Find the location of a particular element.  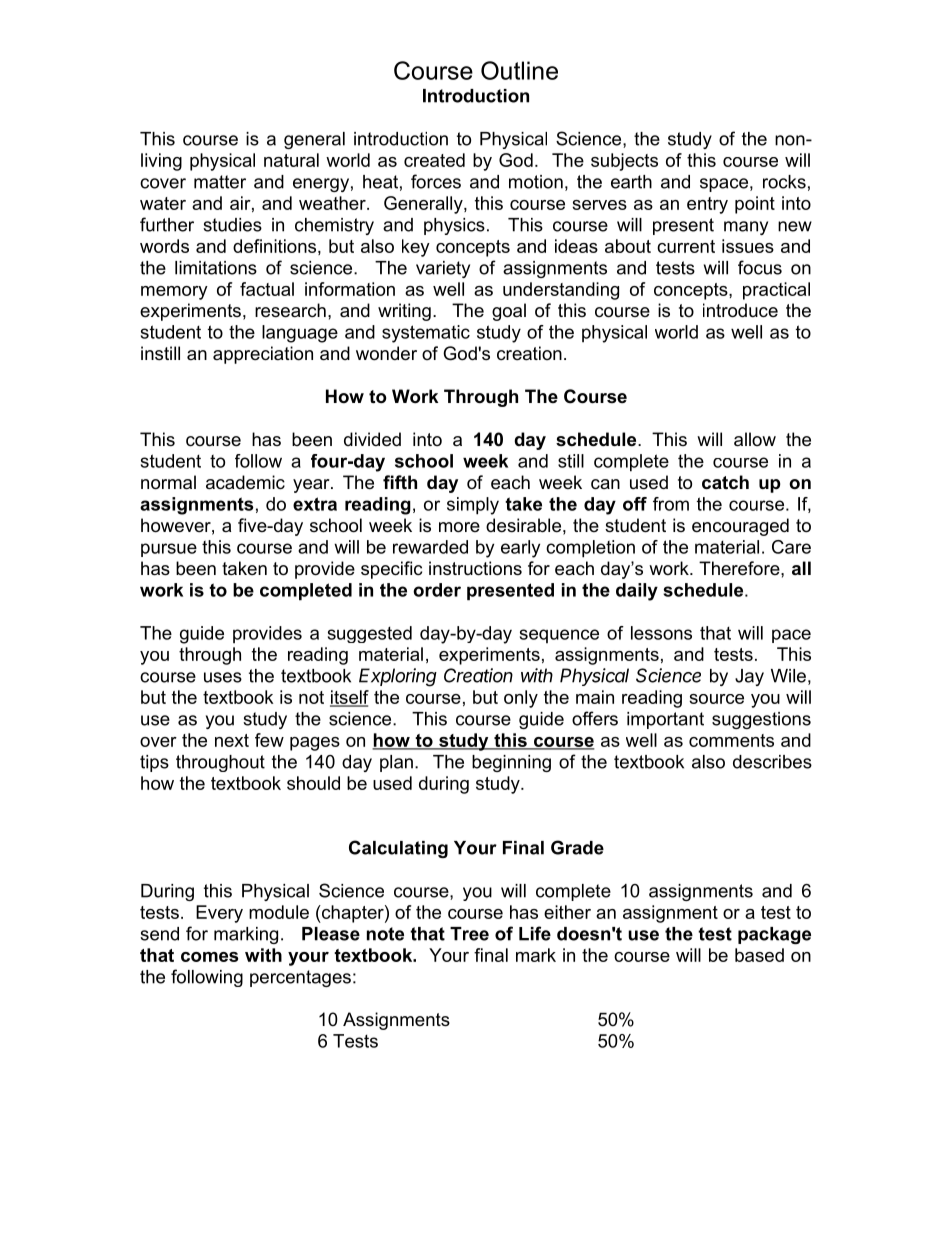

next is located at coordinates (232, 740).
